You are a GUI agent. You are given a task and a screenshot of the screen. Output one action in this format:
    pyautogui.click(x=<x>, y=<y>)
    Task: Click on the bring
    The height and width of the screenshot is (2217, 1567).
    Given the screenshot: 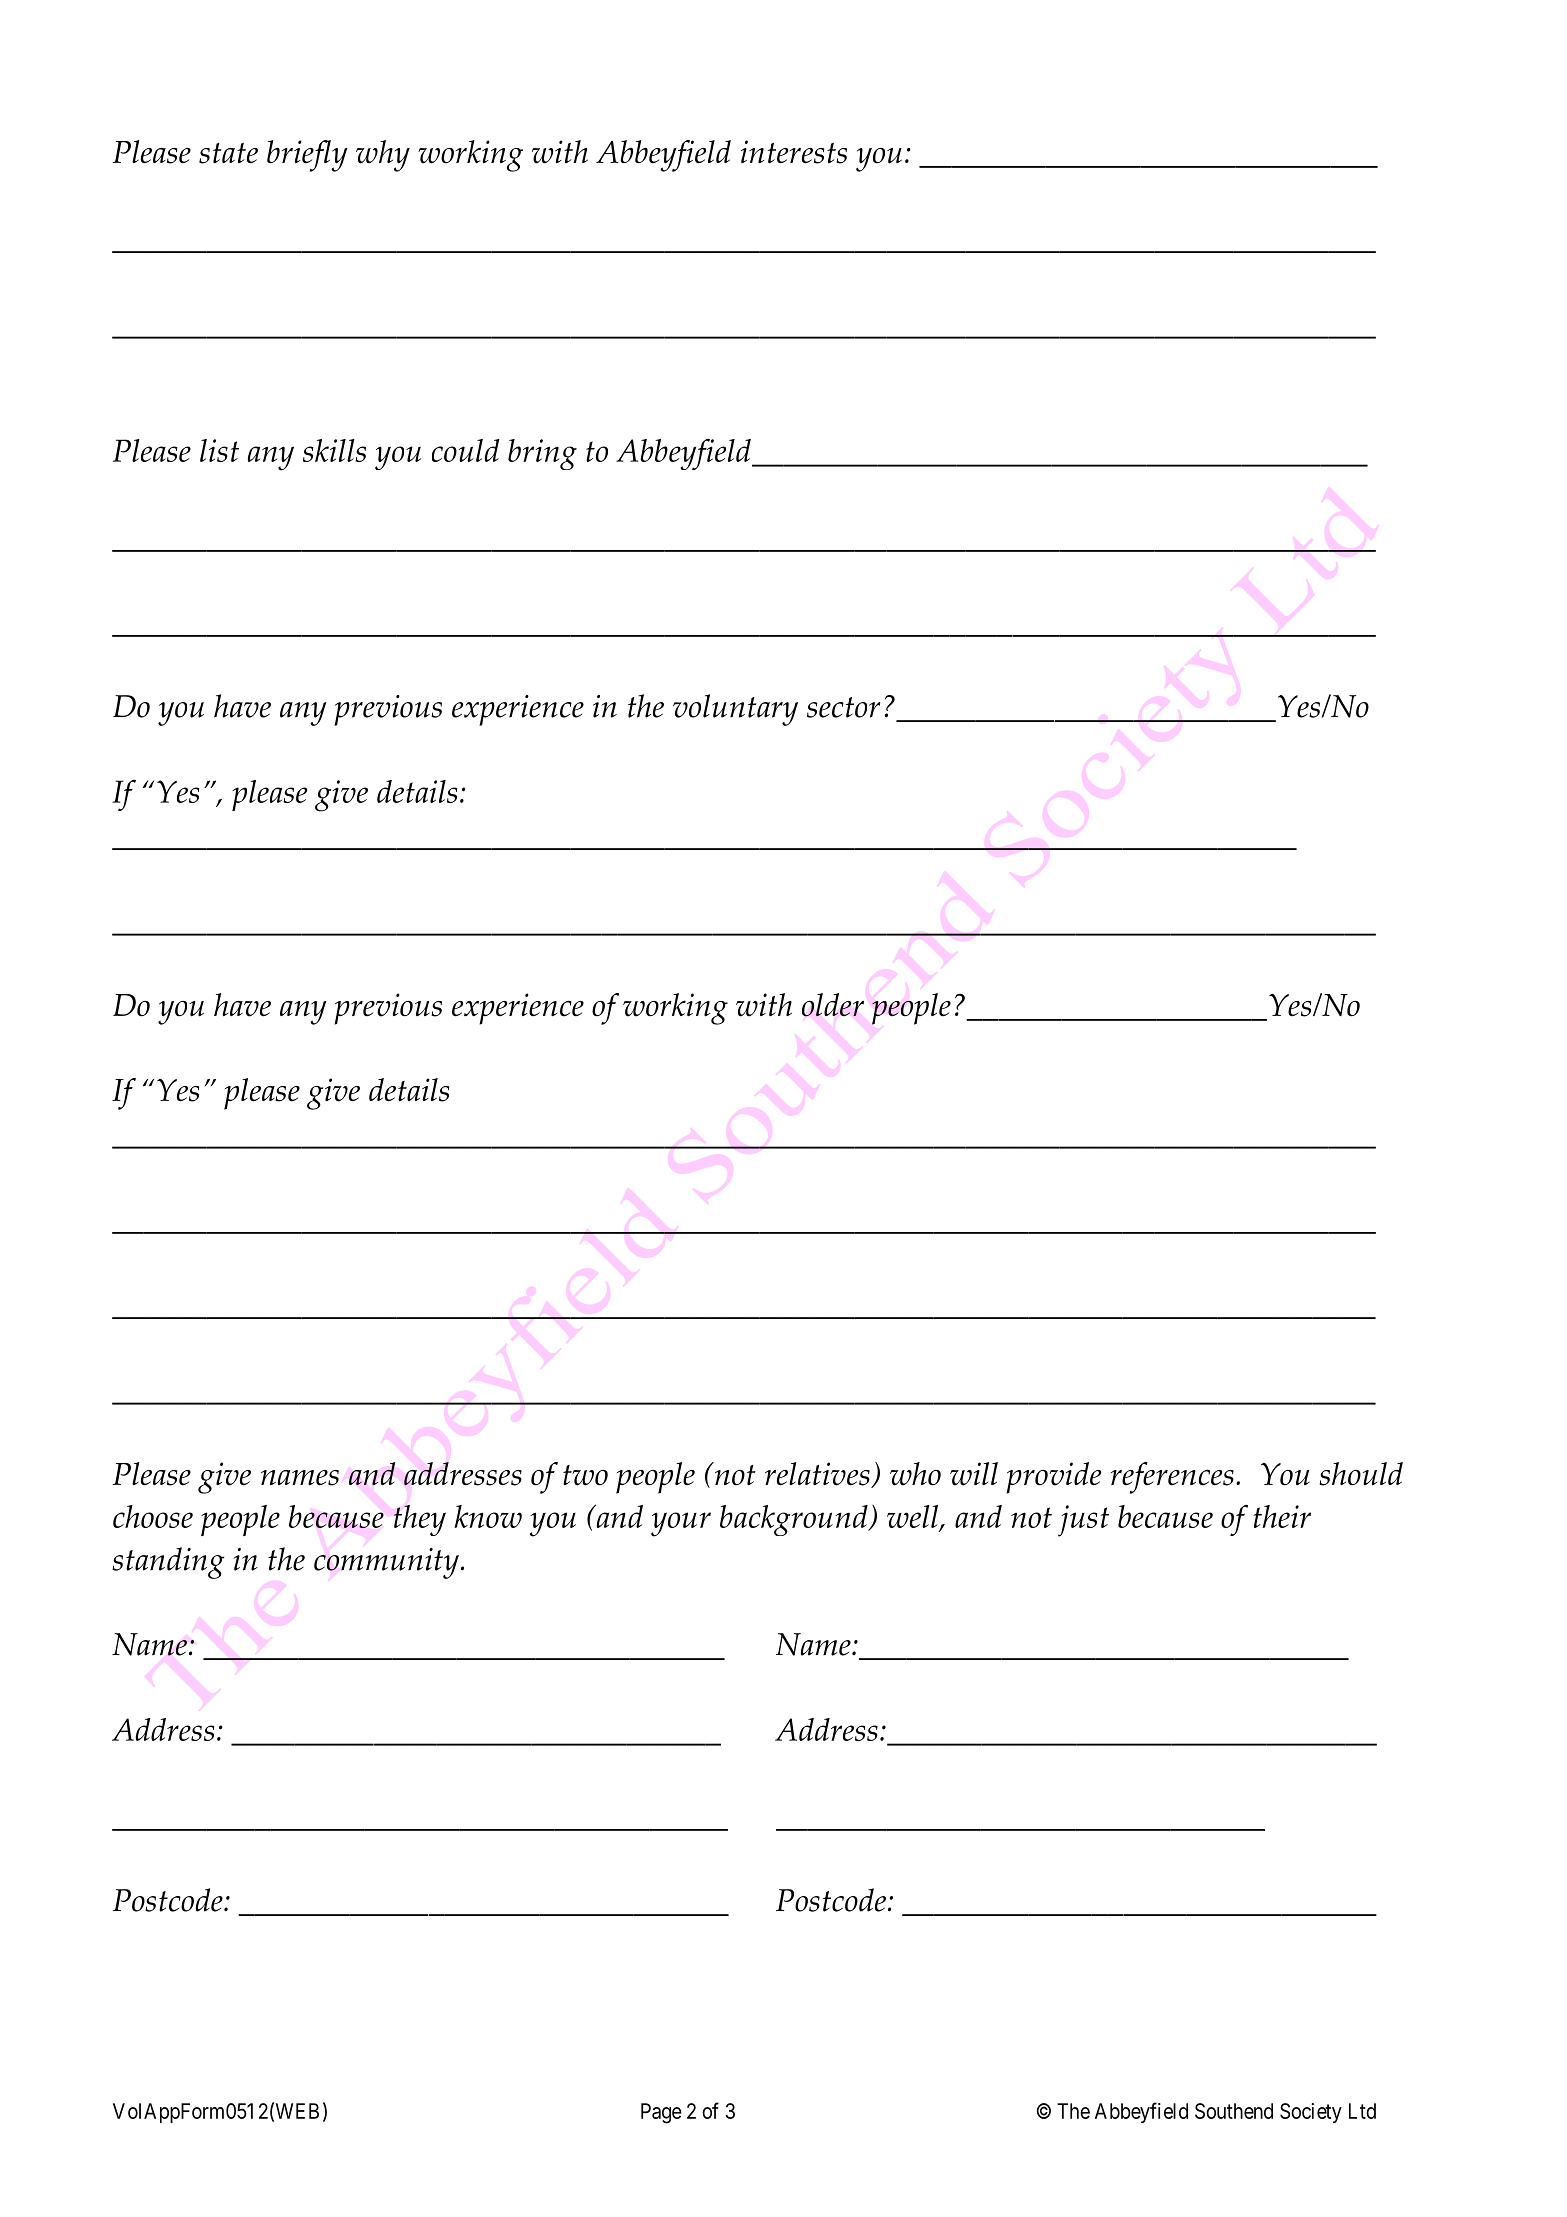 What is the action you would take?
    pyautogui.click(x=542, y=454)
